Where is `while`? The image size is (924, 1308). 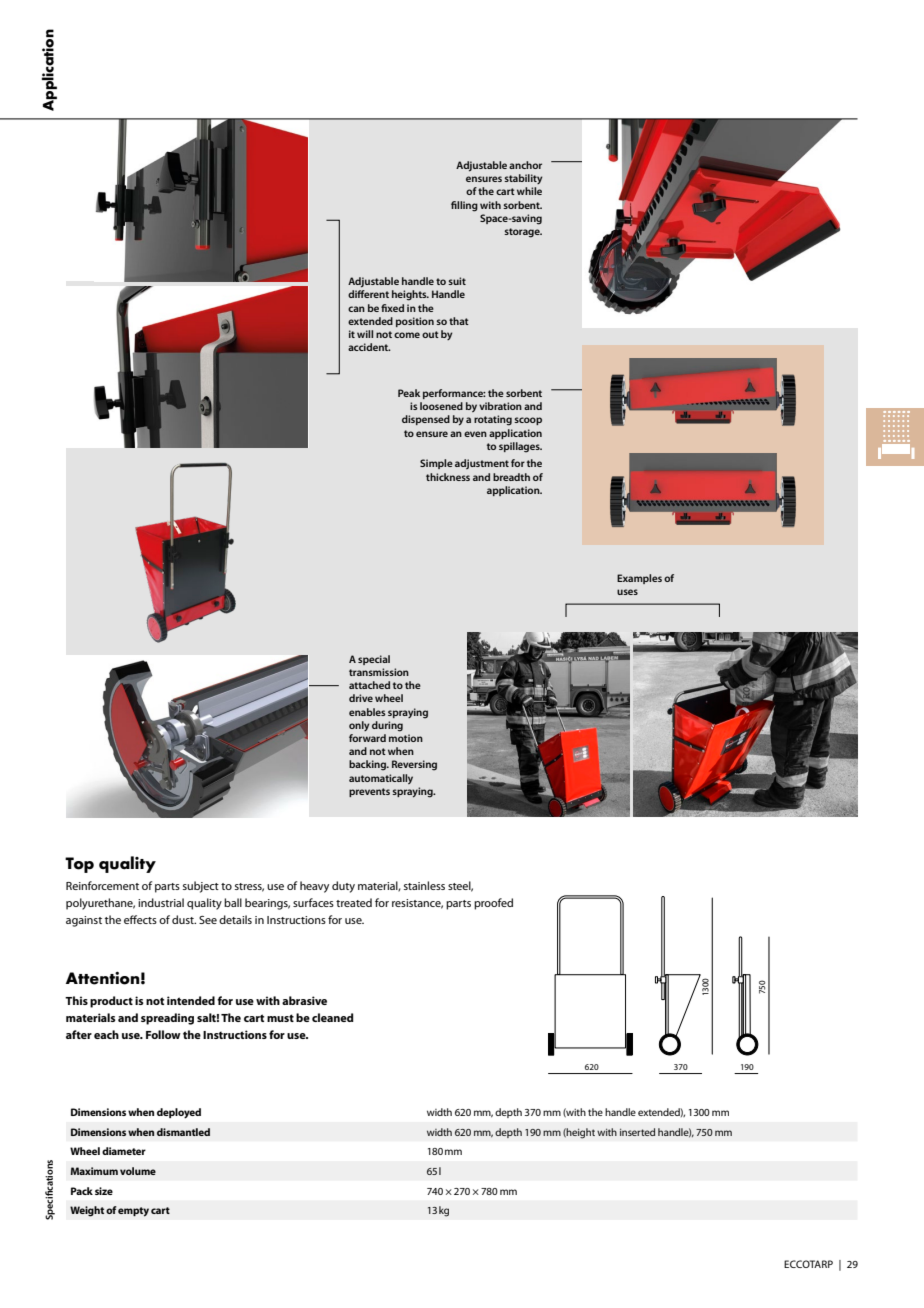 while is located at coordinates (529, 191).
